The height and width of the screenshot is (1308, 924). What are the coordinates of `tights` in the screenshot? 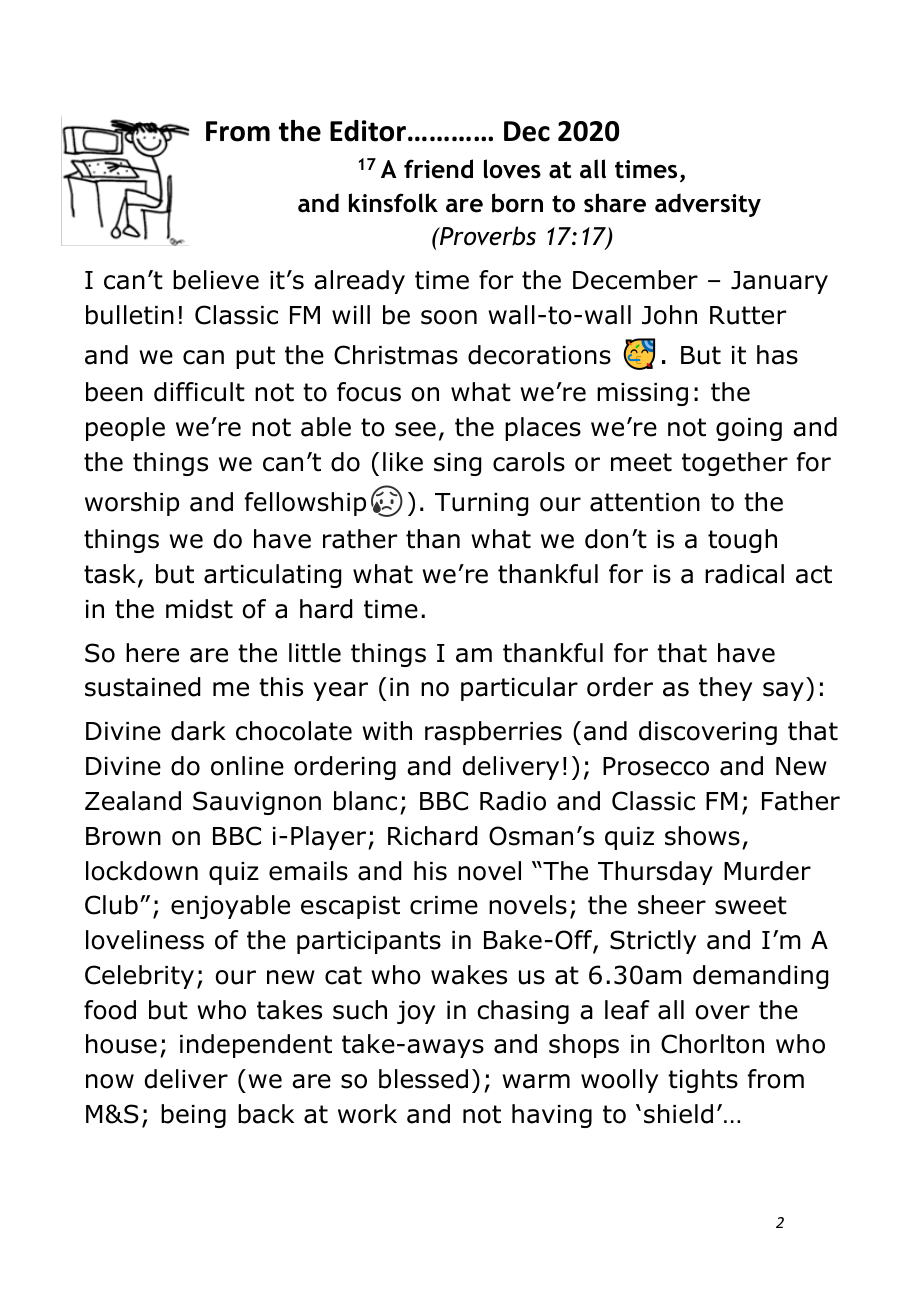 It's located at (703, 1081).
